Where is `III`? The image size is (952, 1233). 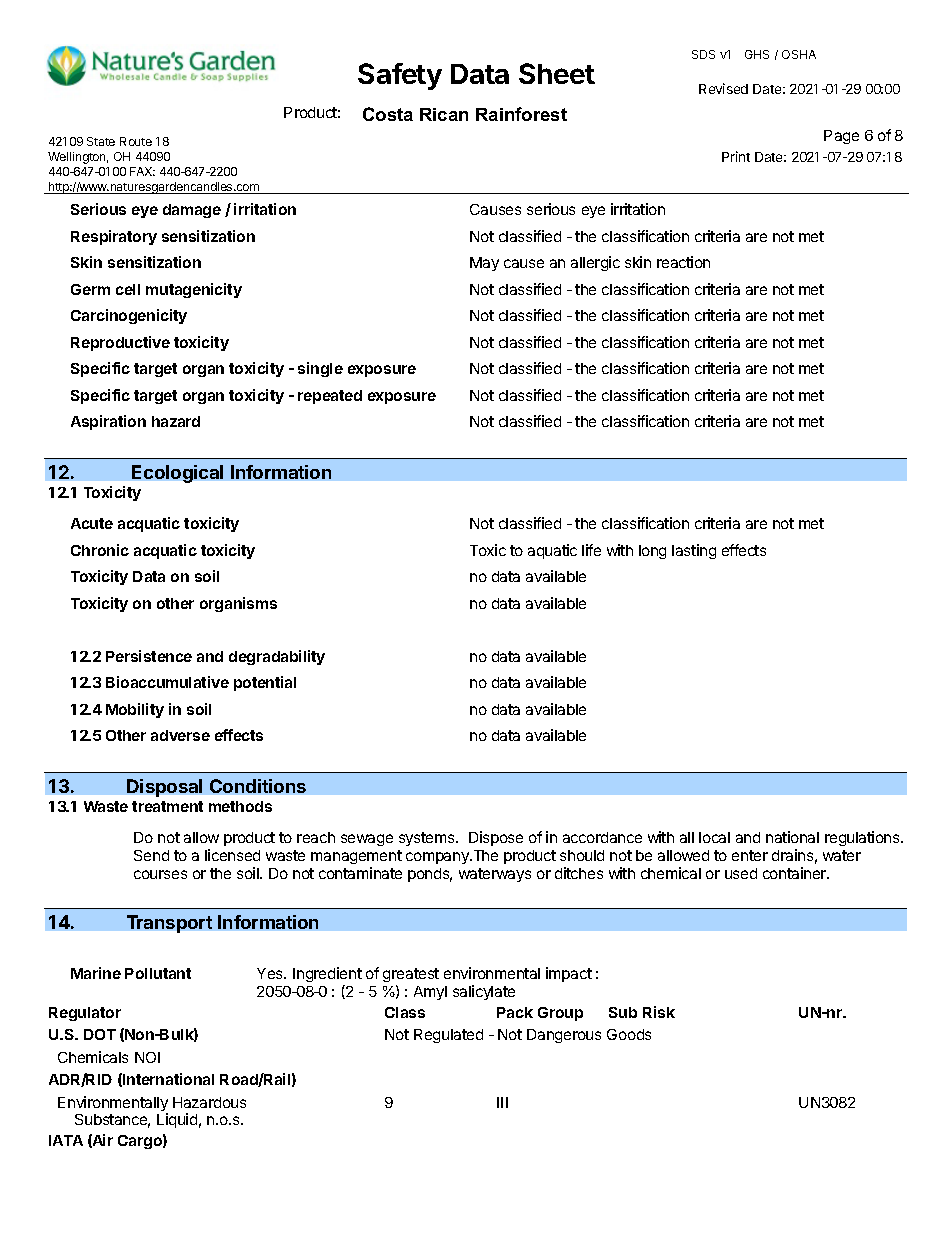 III is located at coordinates (502, 1102).
